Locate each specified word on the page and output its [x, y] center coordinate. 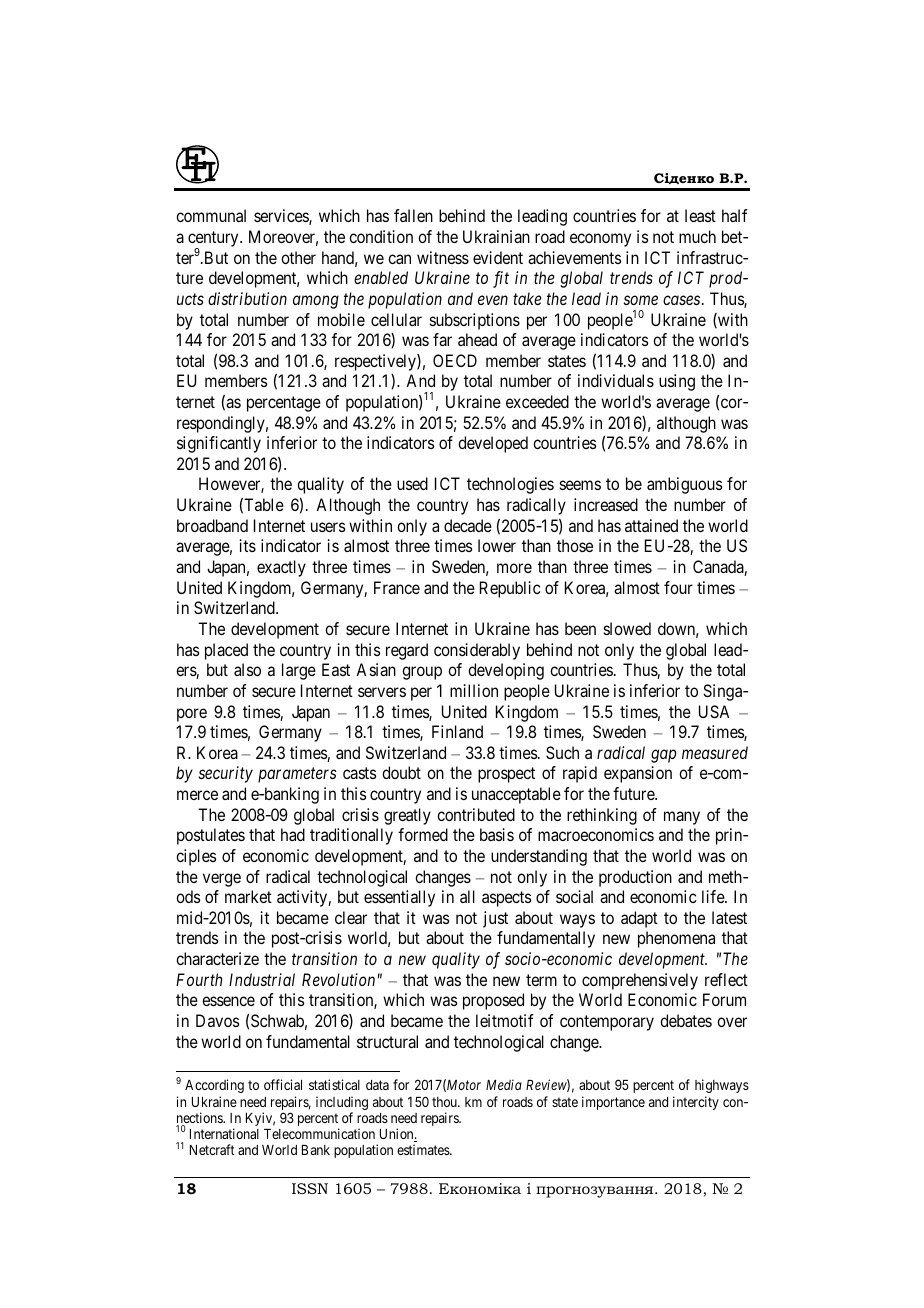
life [714, 896]
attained [651, 525]
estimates [424, 1149]
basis [497, 834]
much [697, 236]
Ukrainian [496, 236]
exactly [281, 568]
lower [497, 545]
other [298, 257]
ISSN [310, 1188]
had [293, 834]
